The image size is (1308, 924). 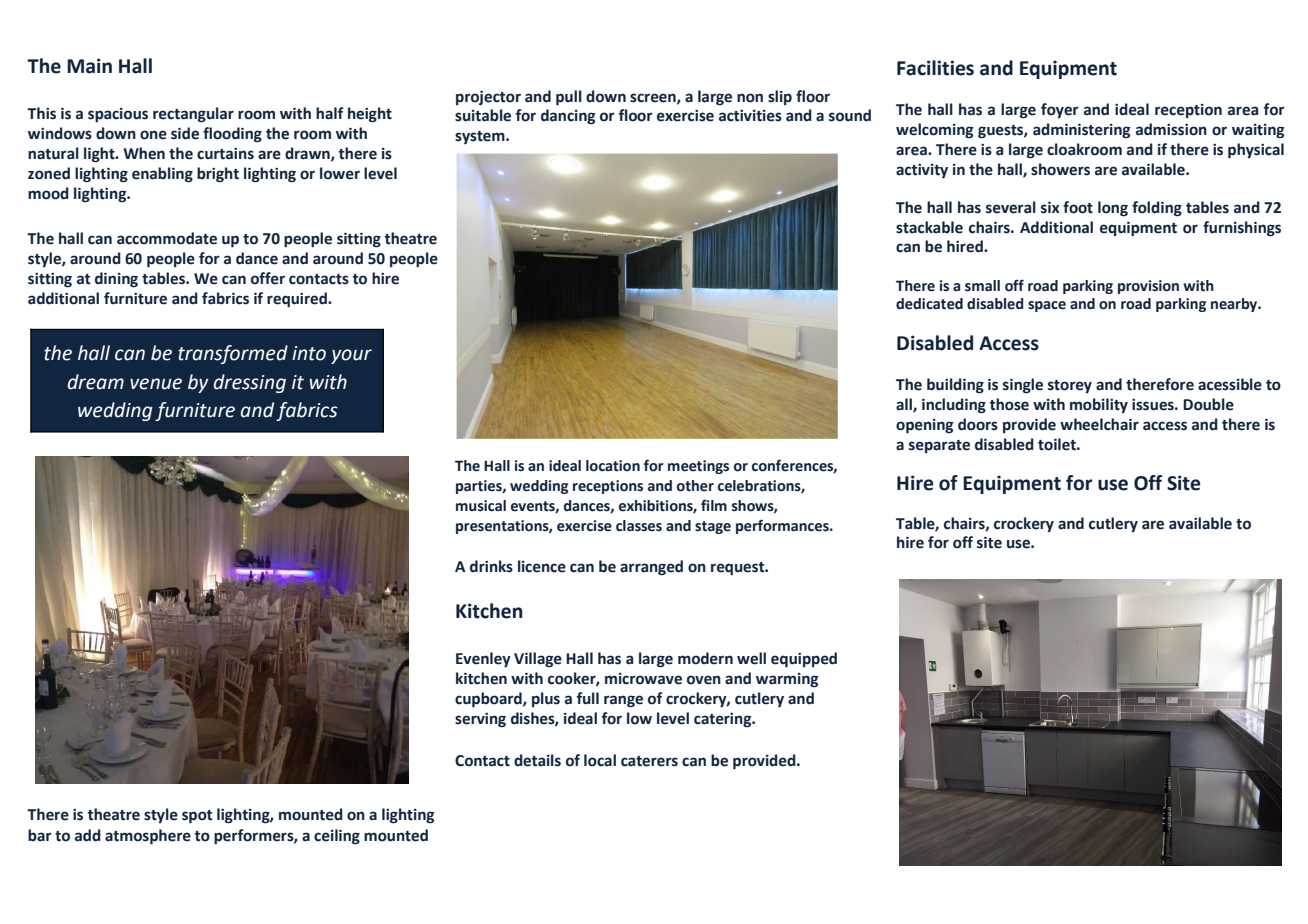 What do you see at coordinates (569, 98) in the screenshot?
I see `pull` at bounding box center [569, 98].
